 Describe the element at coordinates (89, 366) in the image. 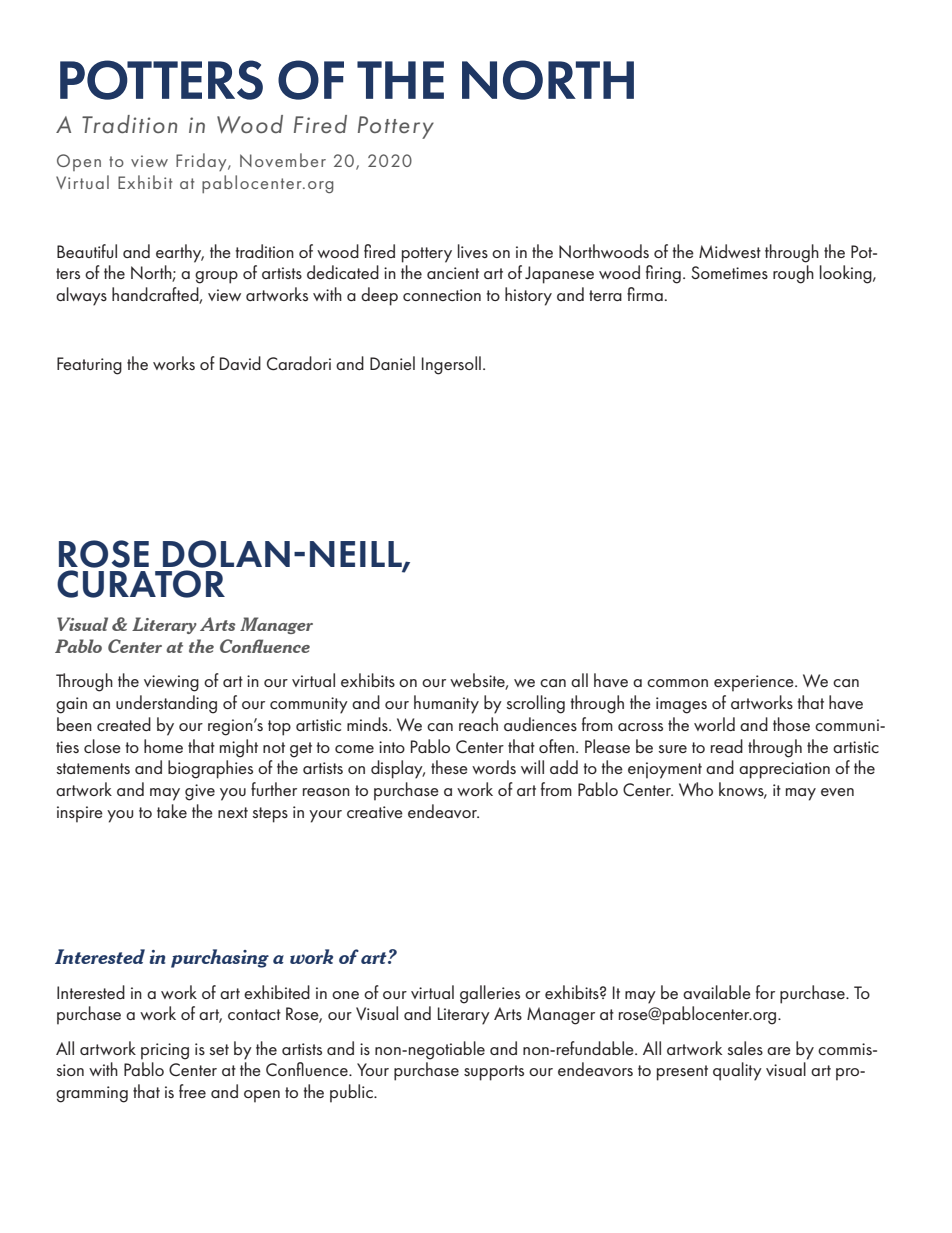

I see `Featuring` at that location.
